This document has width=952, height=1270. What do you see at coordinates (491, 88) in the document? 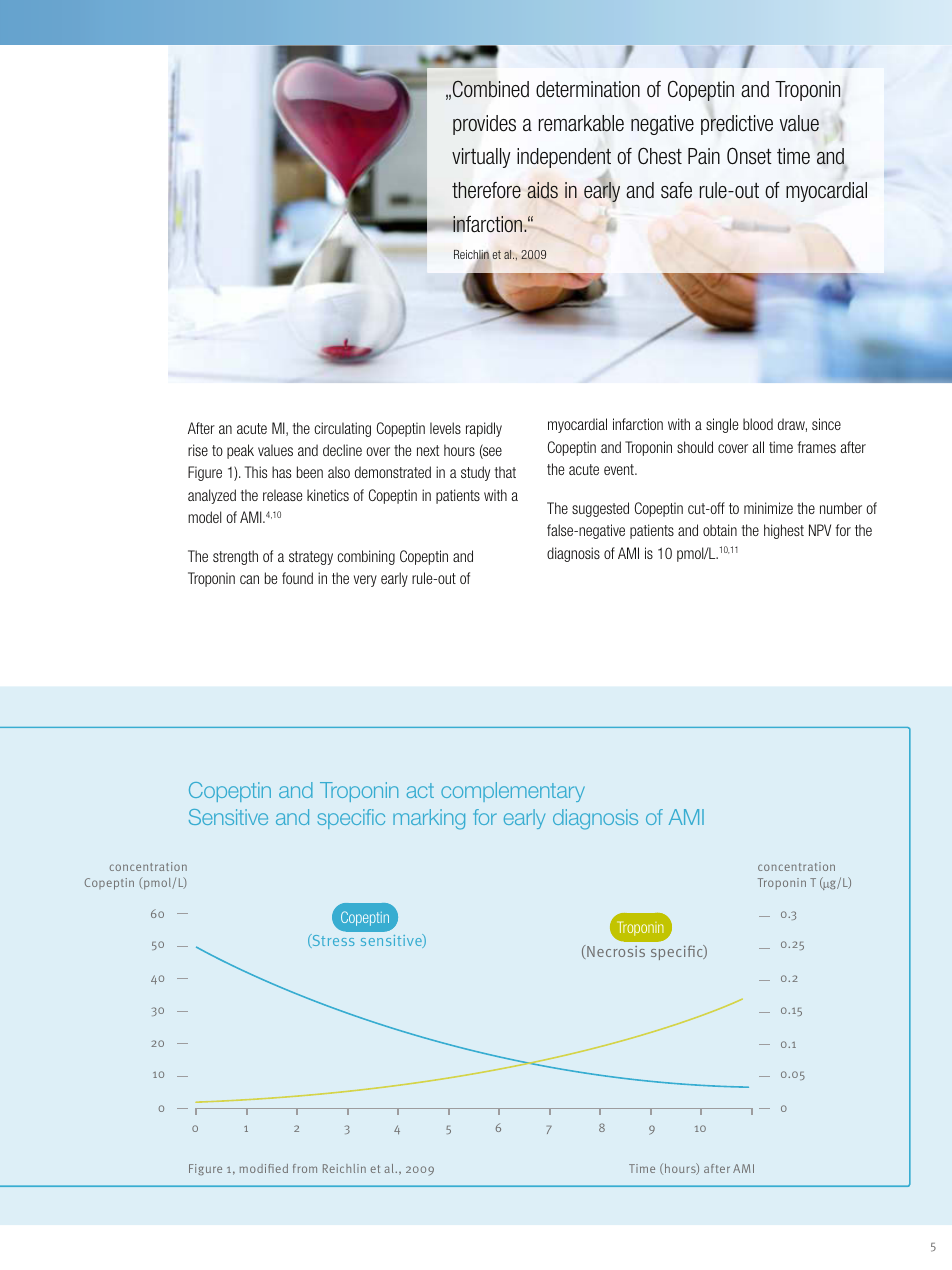
I see `Combined` at bounding box center [491, 88].
